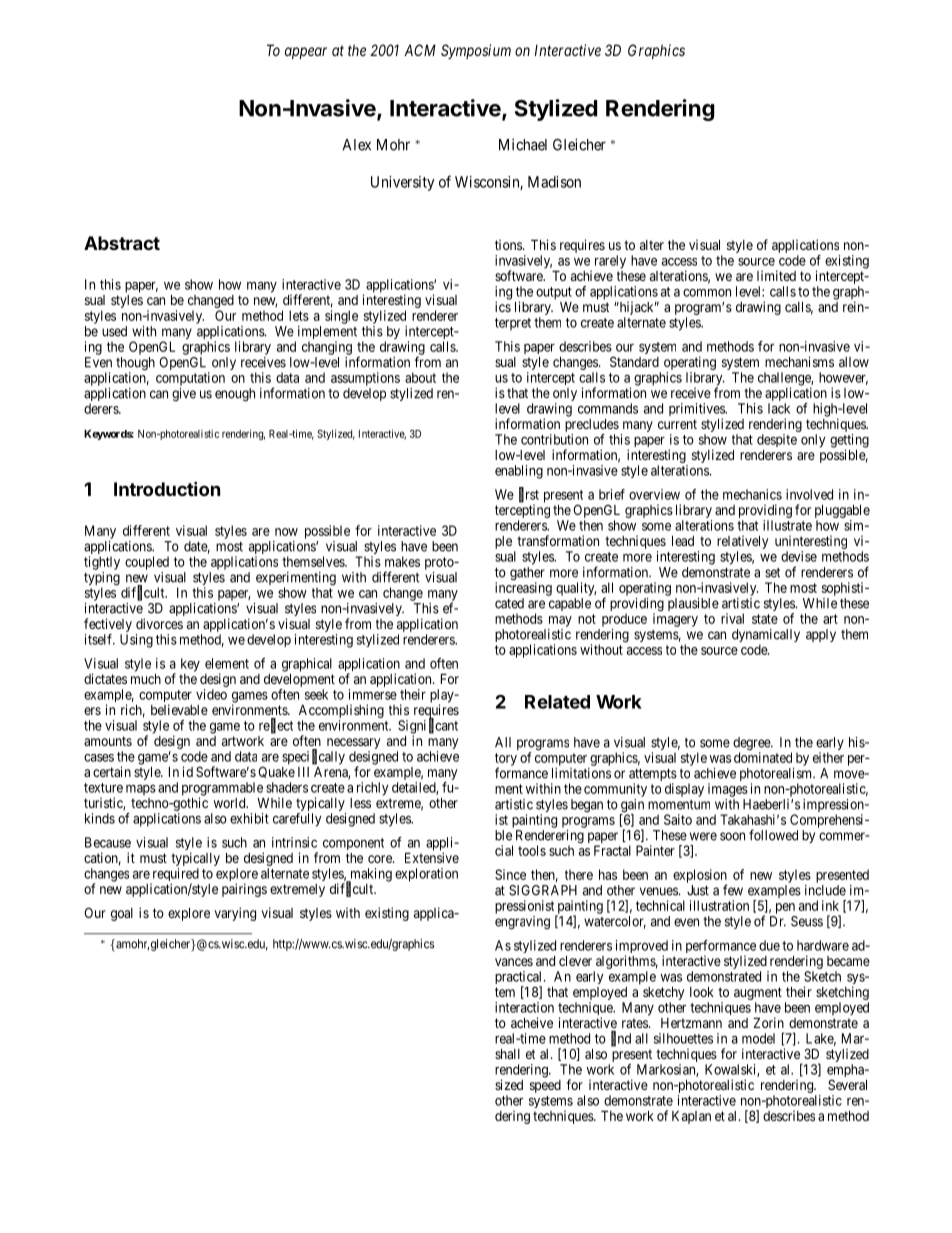  Describe the element at coordinates (306, 53) in the image. I see `appear` at that location.
